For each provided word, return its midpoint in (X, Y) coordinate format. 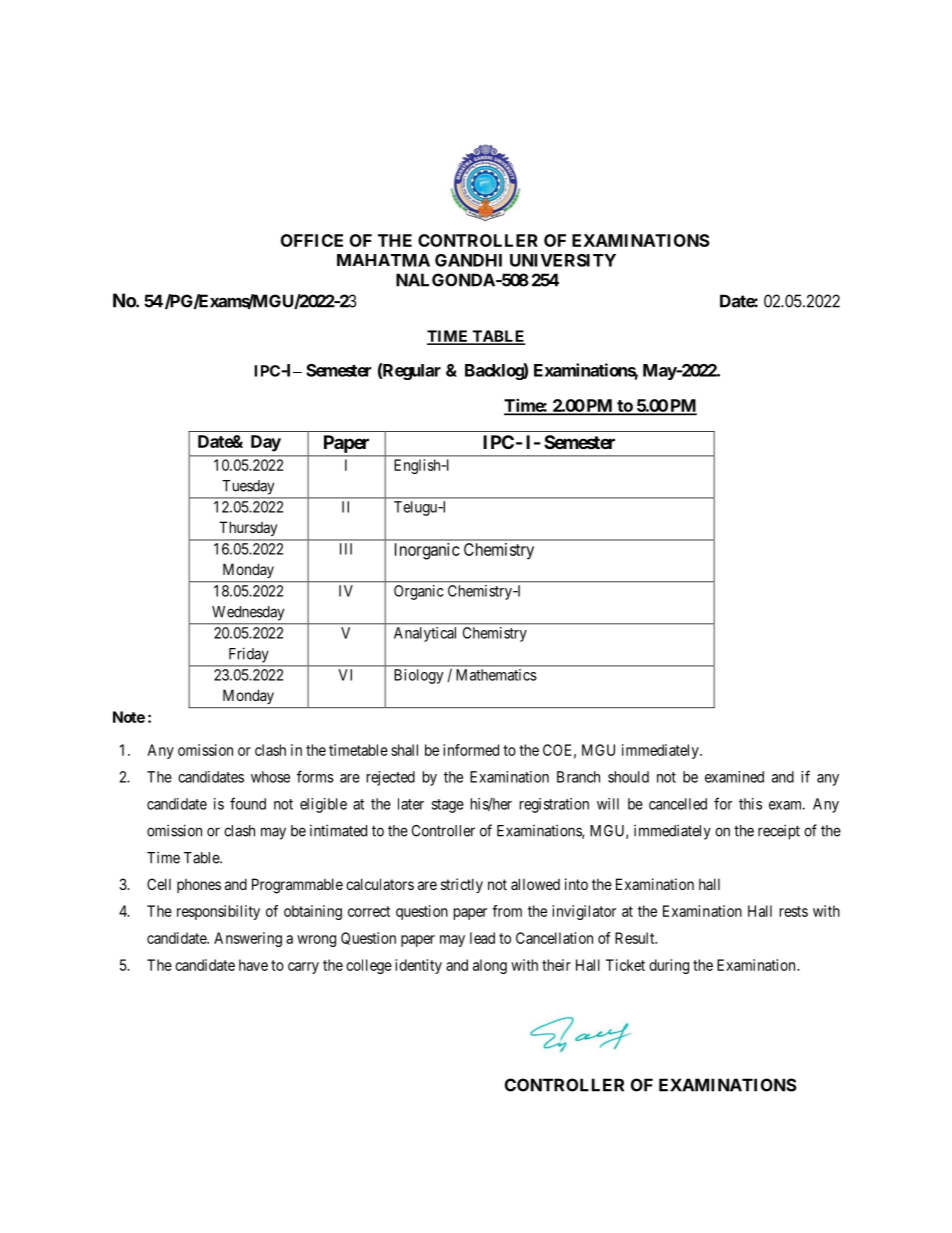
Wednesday (248, 613)
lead (482, 938)
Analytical (425, 634)
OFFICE (312, 240)
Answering (248, 939)
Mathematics (496, 675)
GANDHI (468, 260)
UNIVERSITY (563, 260)
